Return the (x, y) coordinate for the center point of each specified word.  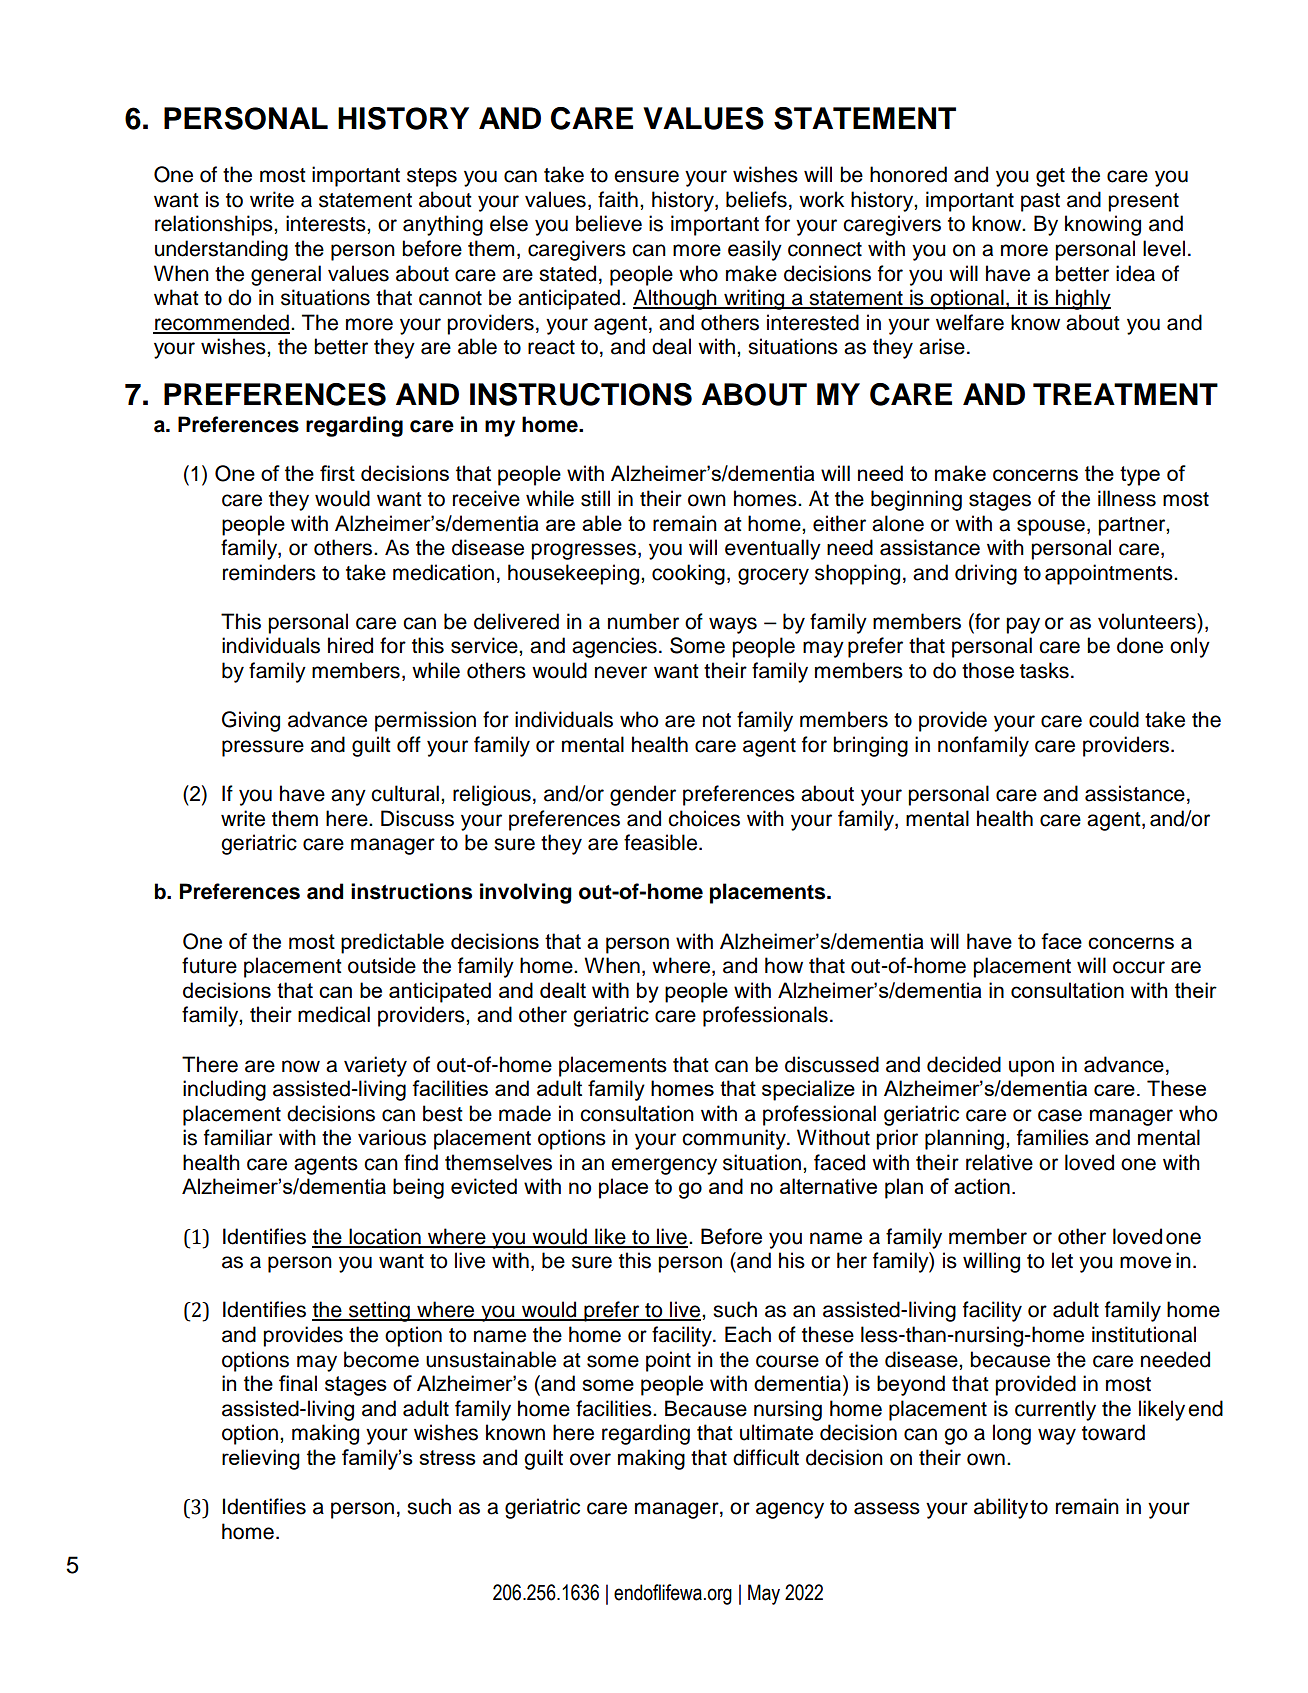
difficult (766, 1457)
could (1114, 719)
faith (618, 199)
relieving (261, 1459)
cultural (405, 793)
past (1040, 202)
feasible (662, 842)
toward (1113, 1432)
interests (327, 223)
